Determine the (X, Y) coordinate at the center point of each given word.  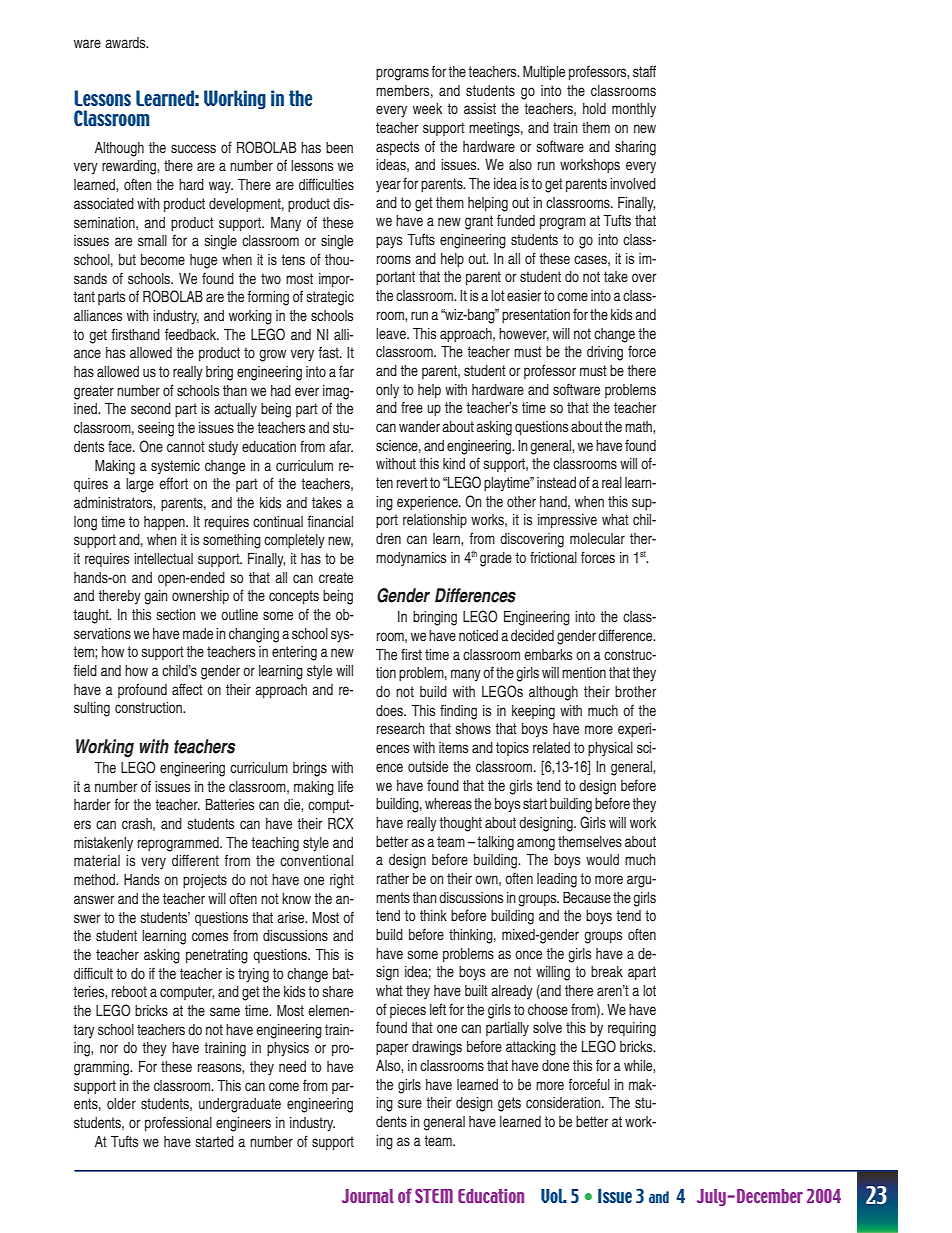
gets (509, 1104)
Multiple (544, 73)
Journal (368, 1196)
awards (126, 43)
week (427, 108)
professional (178, 1123)
